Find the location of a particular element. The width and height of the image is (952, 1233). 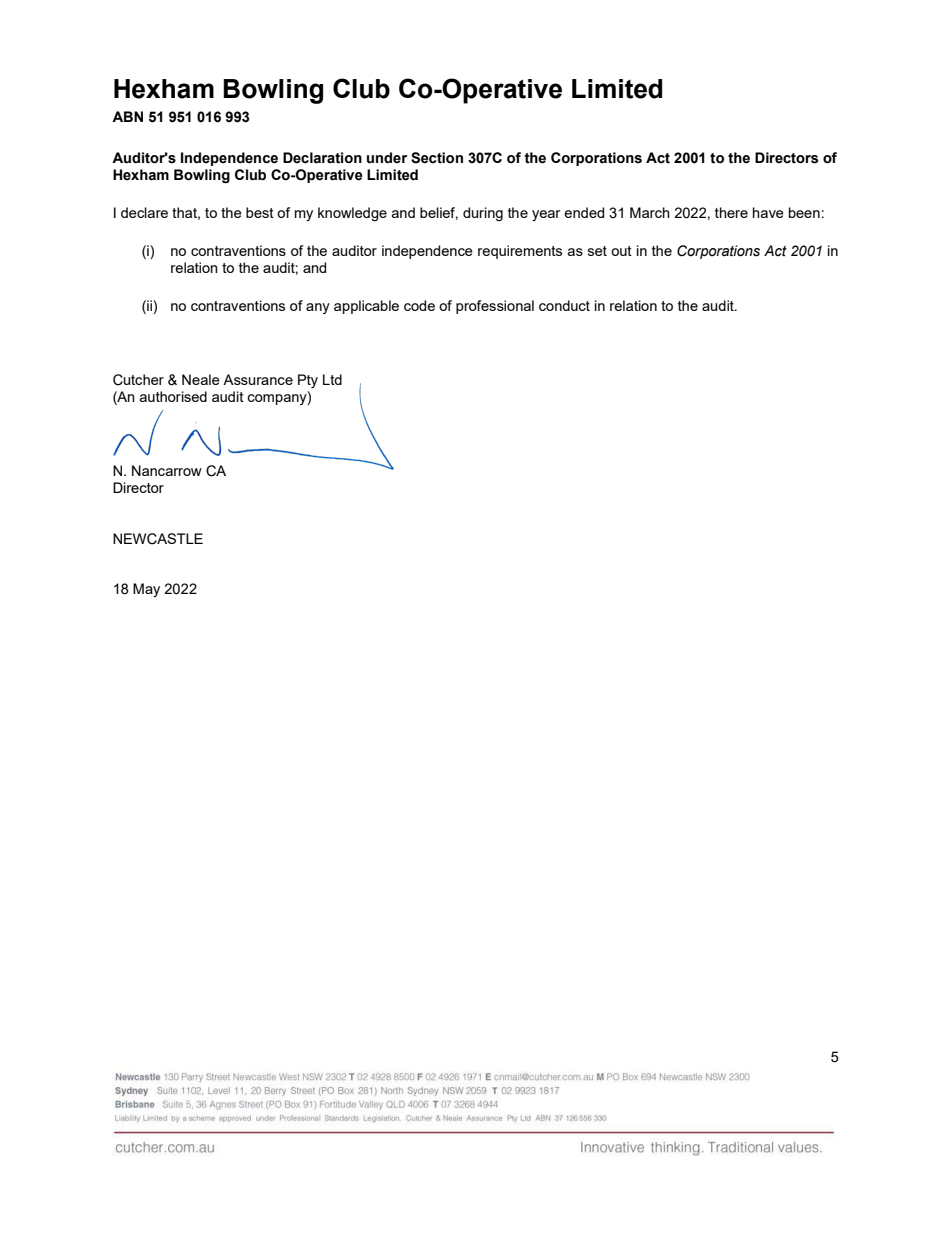

Section is located at coordinates (437, 158).
